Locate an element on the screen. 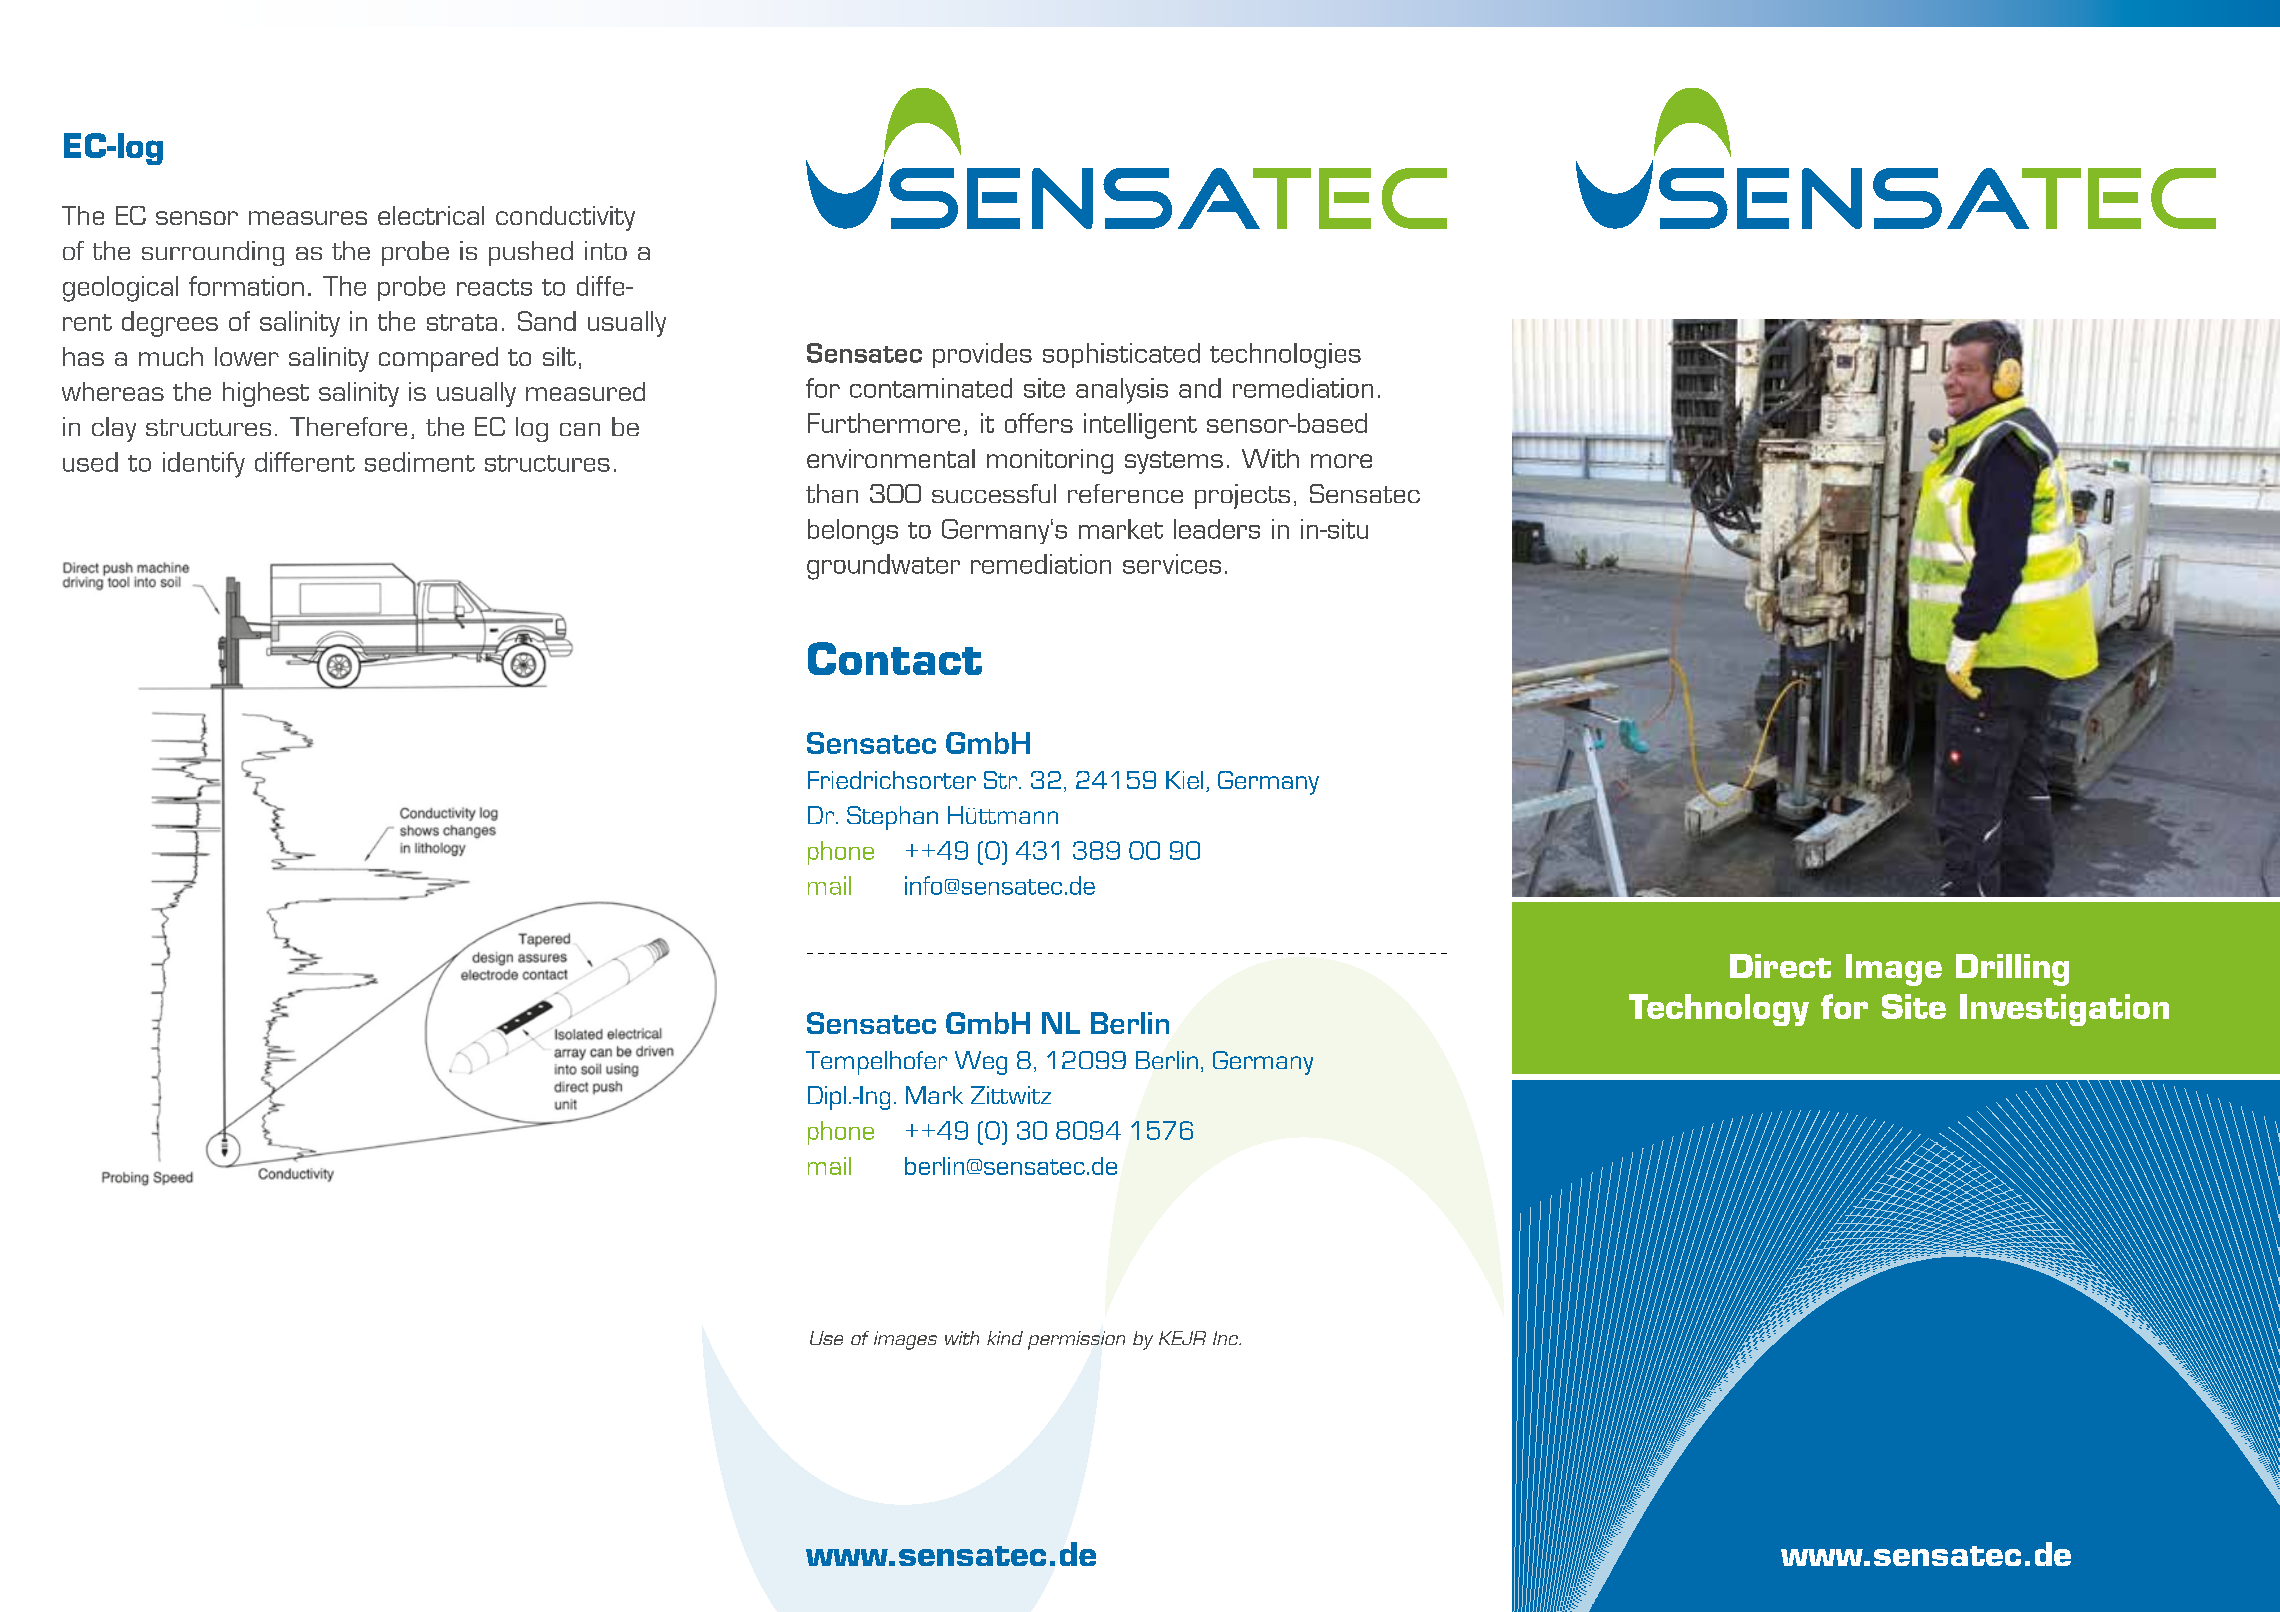 The image size is (2280, 1612). Stephan is located at coordinates (892, 818).
